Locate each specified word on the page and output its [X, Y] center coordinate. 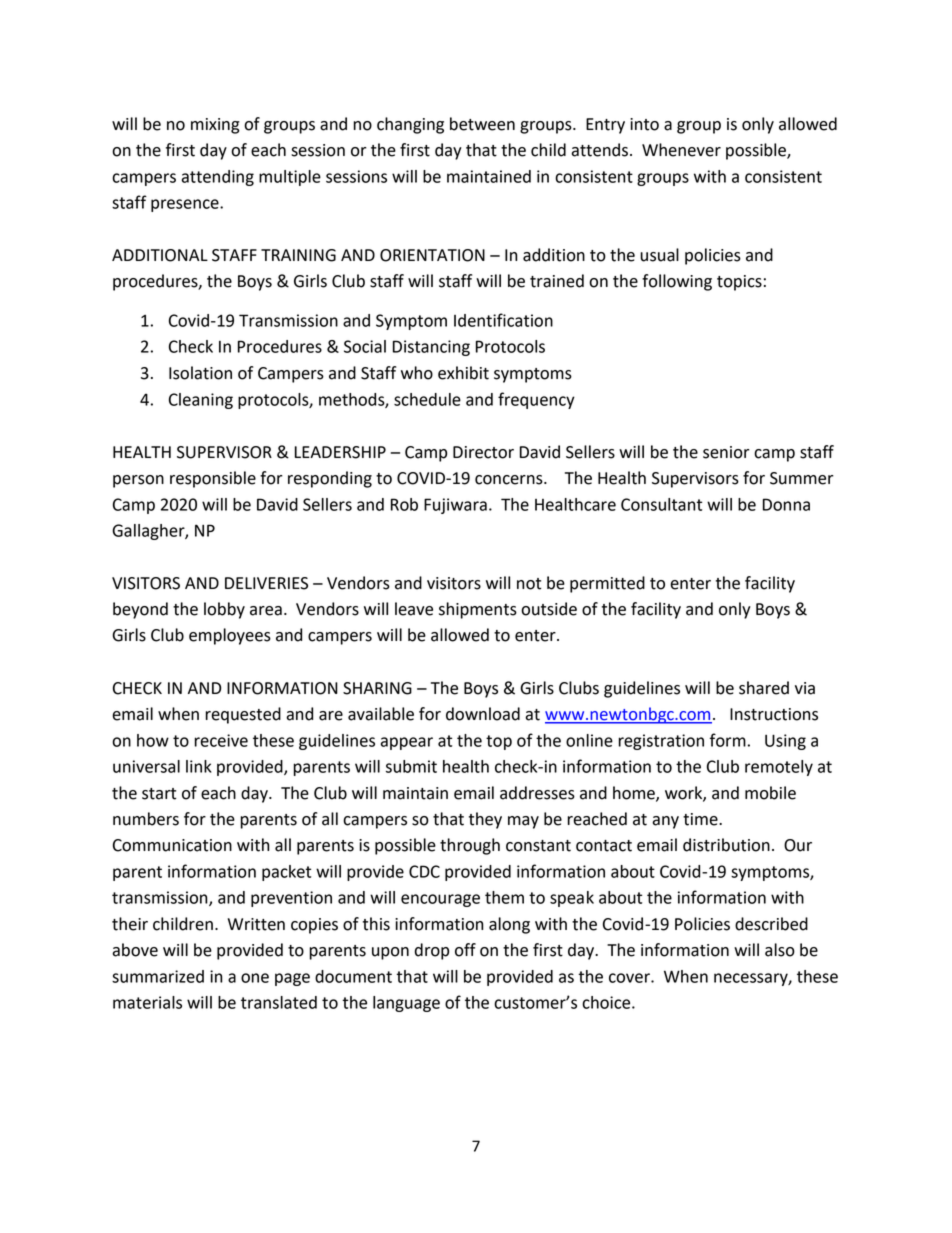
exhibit [463, 373]
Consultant [661, 504]
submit [411, 766]
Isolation [200, 373]
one [255, 978]
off [465, 950]
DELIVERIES [266, 583]
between [482, 124]
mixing [215, 126]
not [529, 584]
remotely [779, 768]
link [199, 766]
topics [739, 283]
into [644, 124]
